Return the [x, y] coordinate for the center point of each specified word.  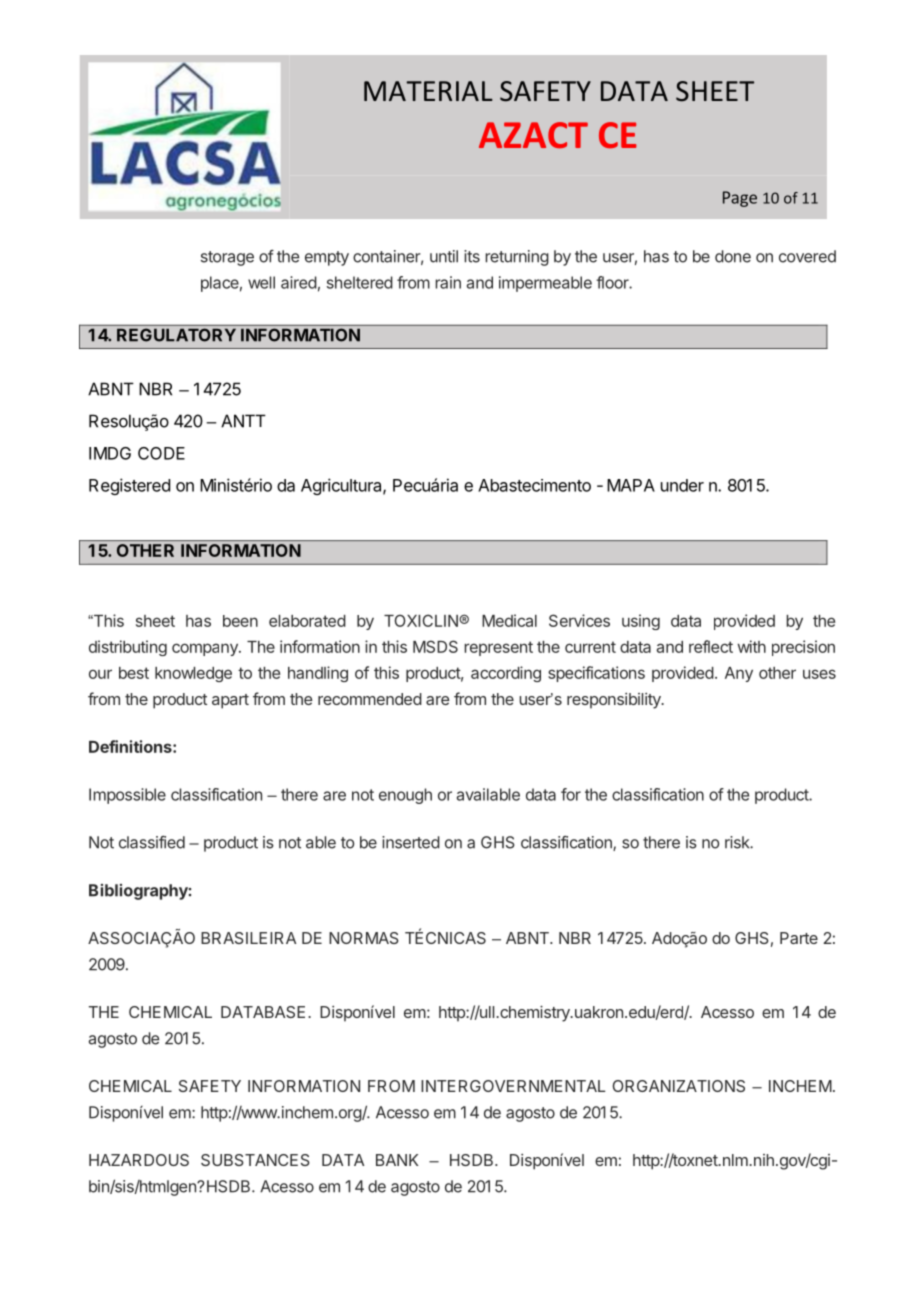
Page [740, 199]
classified [152, 842]
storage [227, 258]
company [206, 649]
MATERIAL [428, 91]
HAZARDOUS [139, 1160]
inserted [411, 842]
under [682, 485]
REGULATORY [176, 335]
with [751, 646]
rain [448, 282]
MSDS [435, 646]
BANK [397, 1160]
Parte [799, 938]
